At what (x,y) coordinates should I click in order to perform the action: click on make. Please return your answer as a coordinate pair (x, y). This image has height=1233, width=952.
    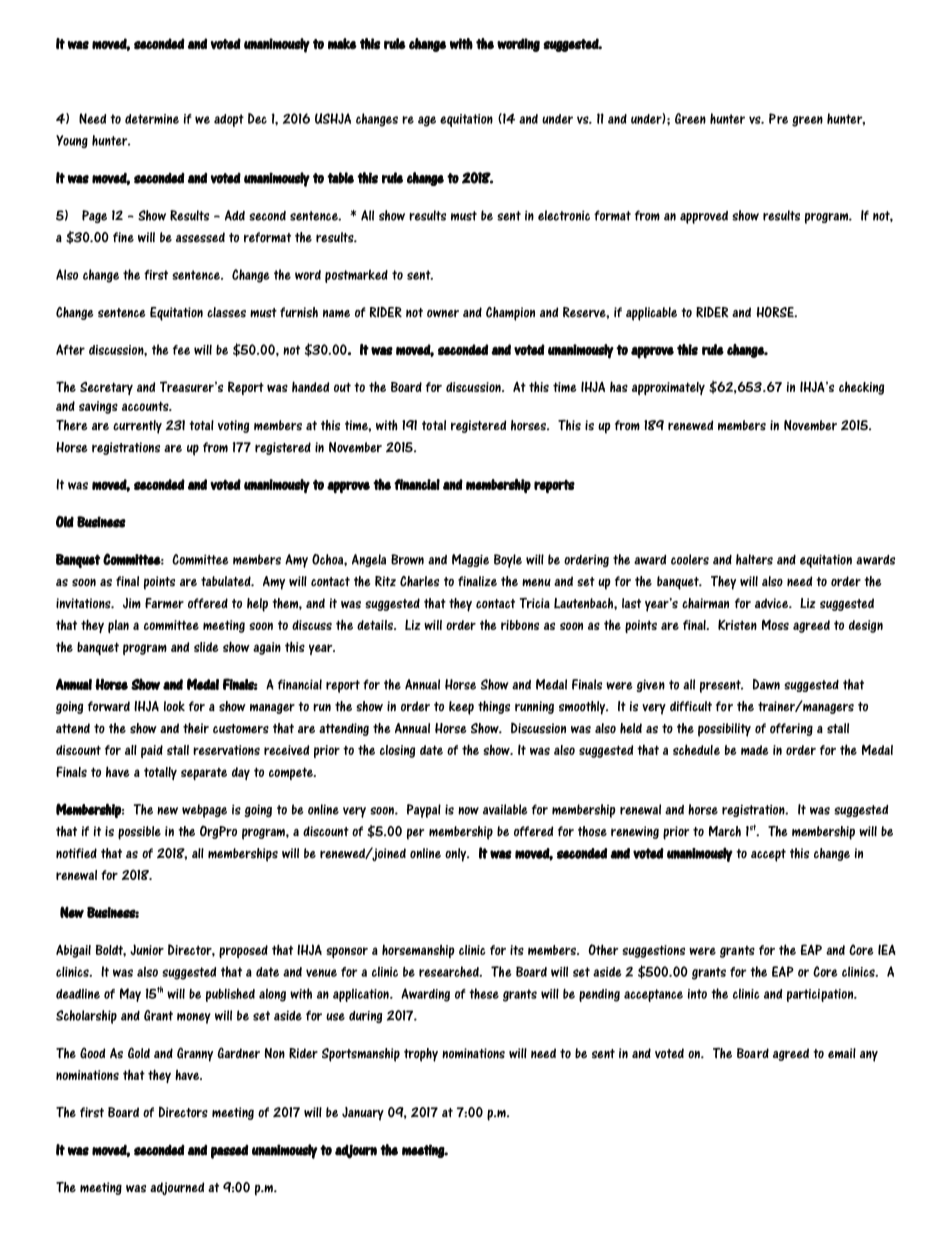
    Looking at the image, I should click on (342, 44).
